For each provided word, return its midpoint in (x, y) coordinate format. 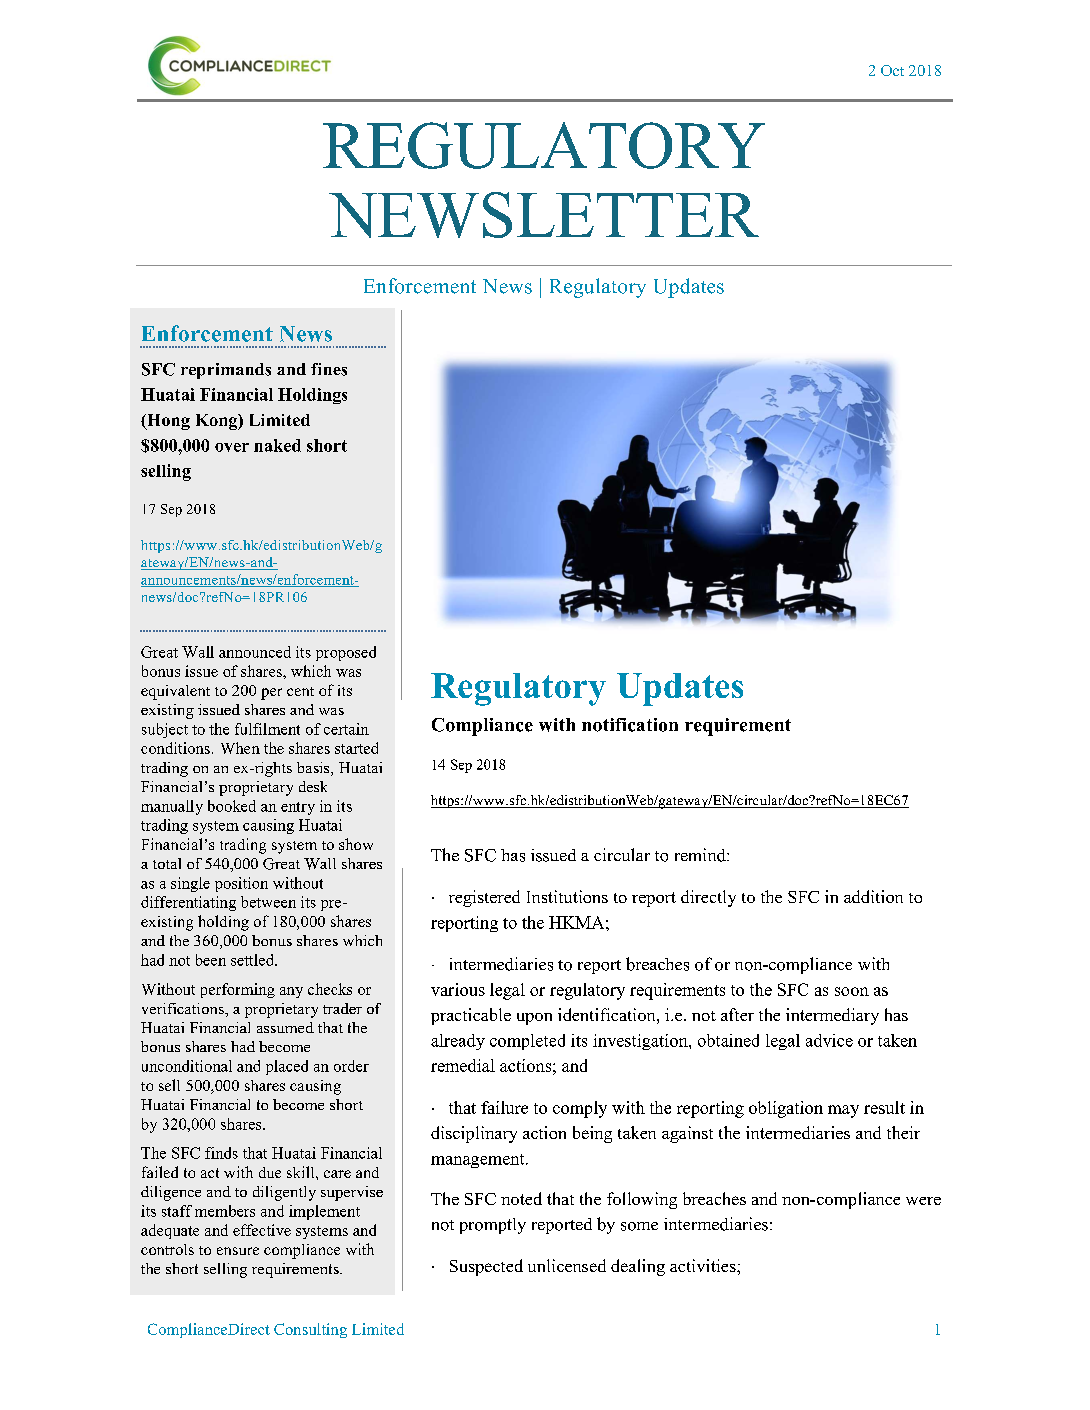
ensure (238, 1251)
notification (630, 725)
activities (704, 1265)
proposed (346, 653)
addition (873, 896)
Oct (892, 70)
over (232, 447)
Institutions (567, 896)
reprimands (226, 371)
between (268, 902)
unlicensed (567, 1265)
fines (329, 369)
